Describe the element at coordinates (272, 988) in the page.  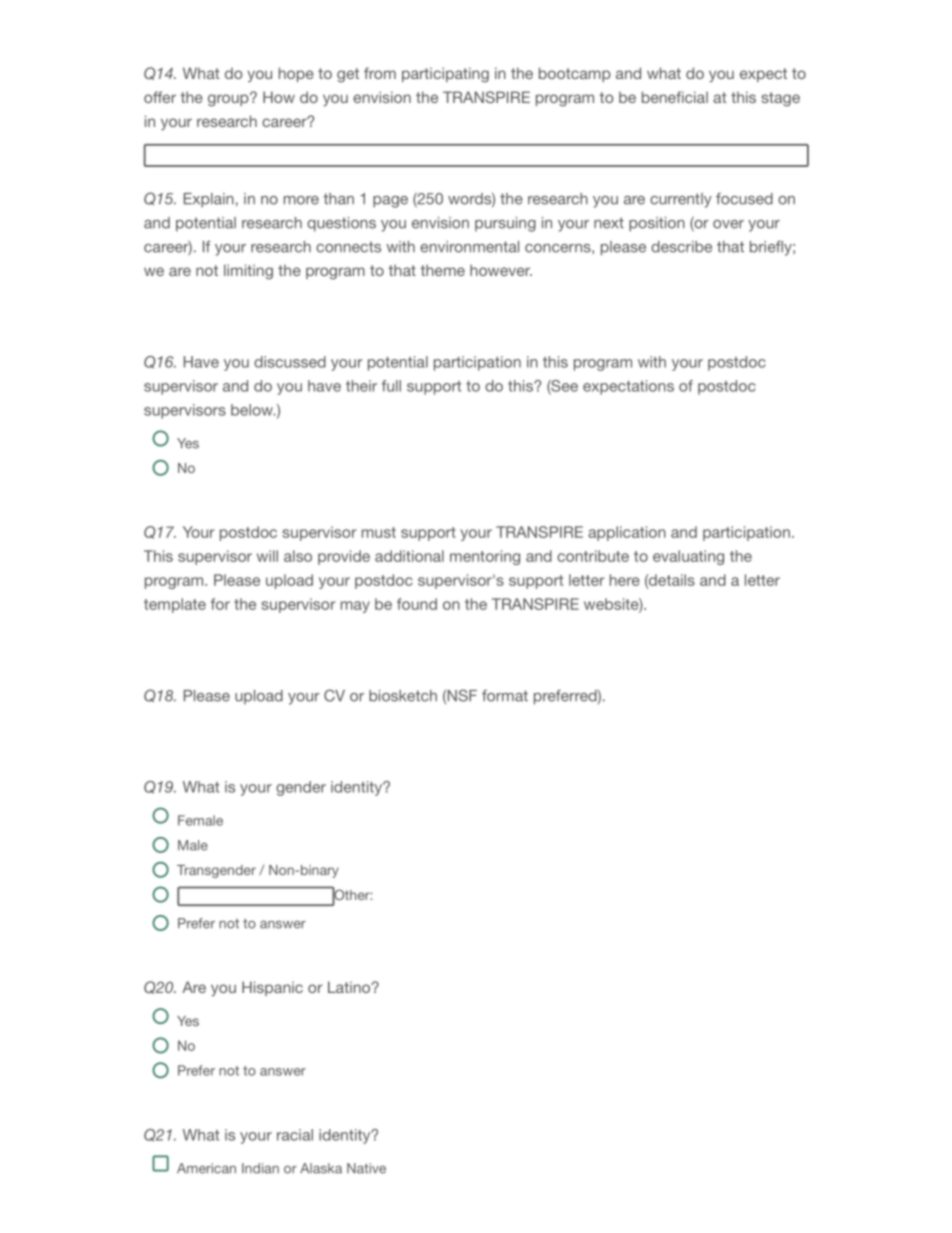
I see `Hispanic` at that location.
